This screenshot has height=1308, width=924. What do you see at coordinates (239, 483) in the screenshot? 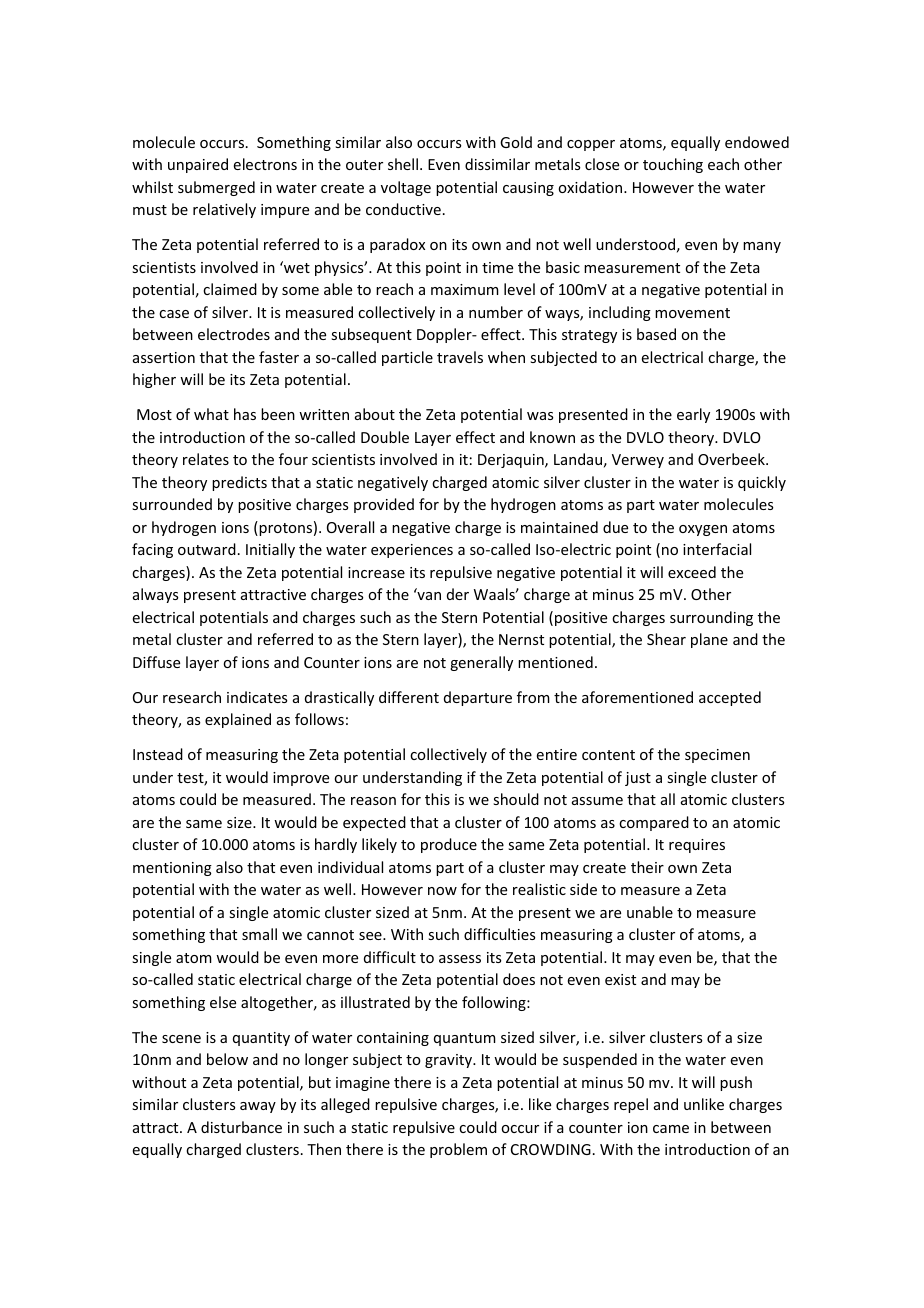
I see `predicts` at bounding box center [239, 483].
